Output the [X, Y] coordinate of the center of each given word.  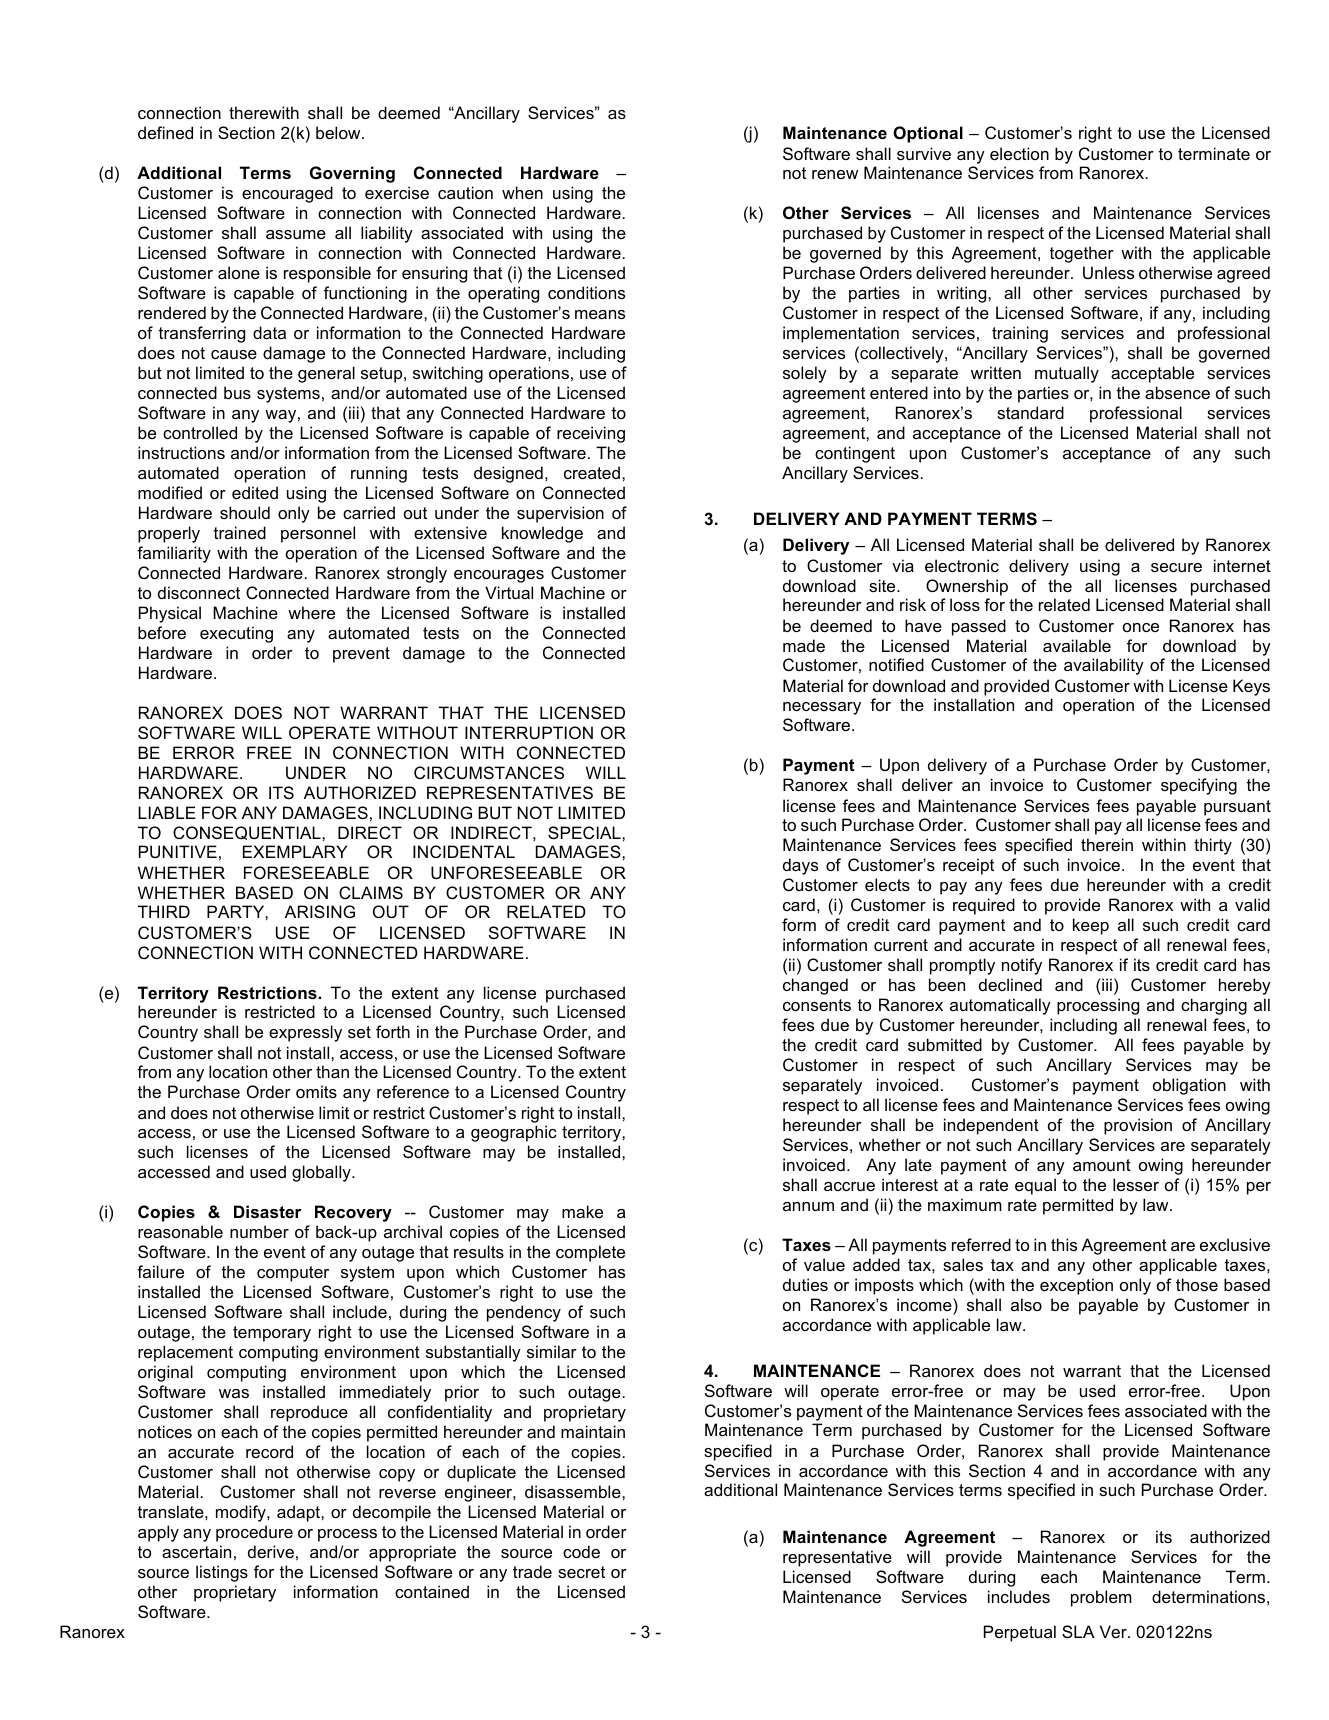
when [522, 192]
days [800, 866]
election [1019, 153]
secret [581, 1572]
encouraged [287, 194]
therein [1107, 844]
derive [271, 1551]
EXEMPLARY [295, 851]
